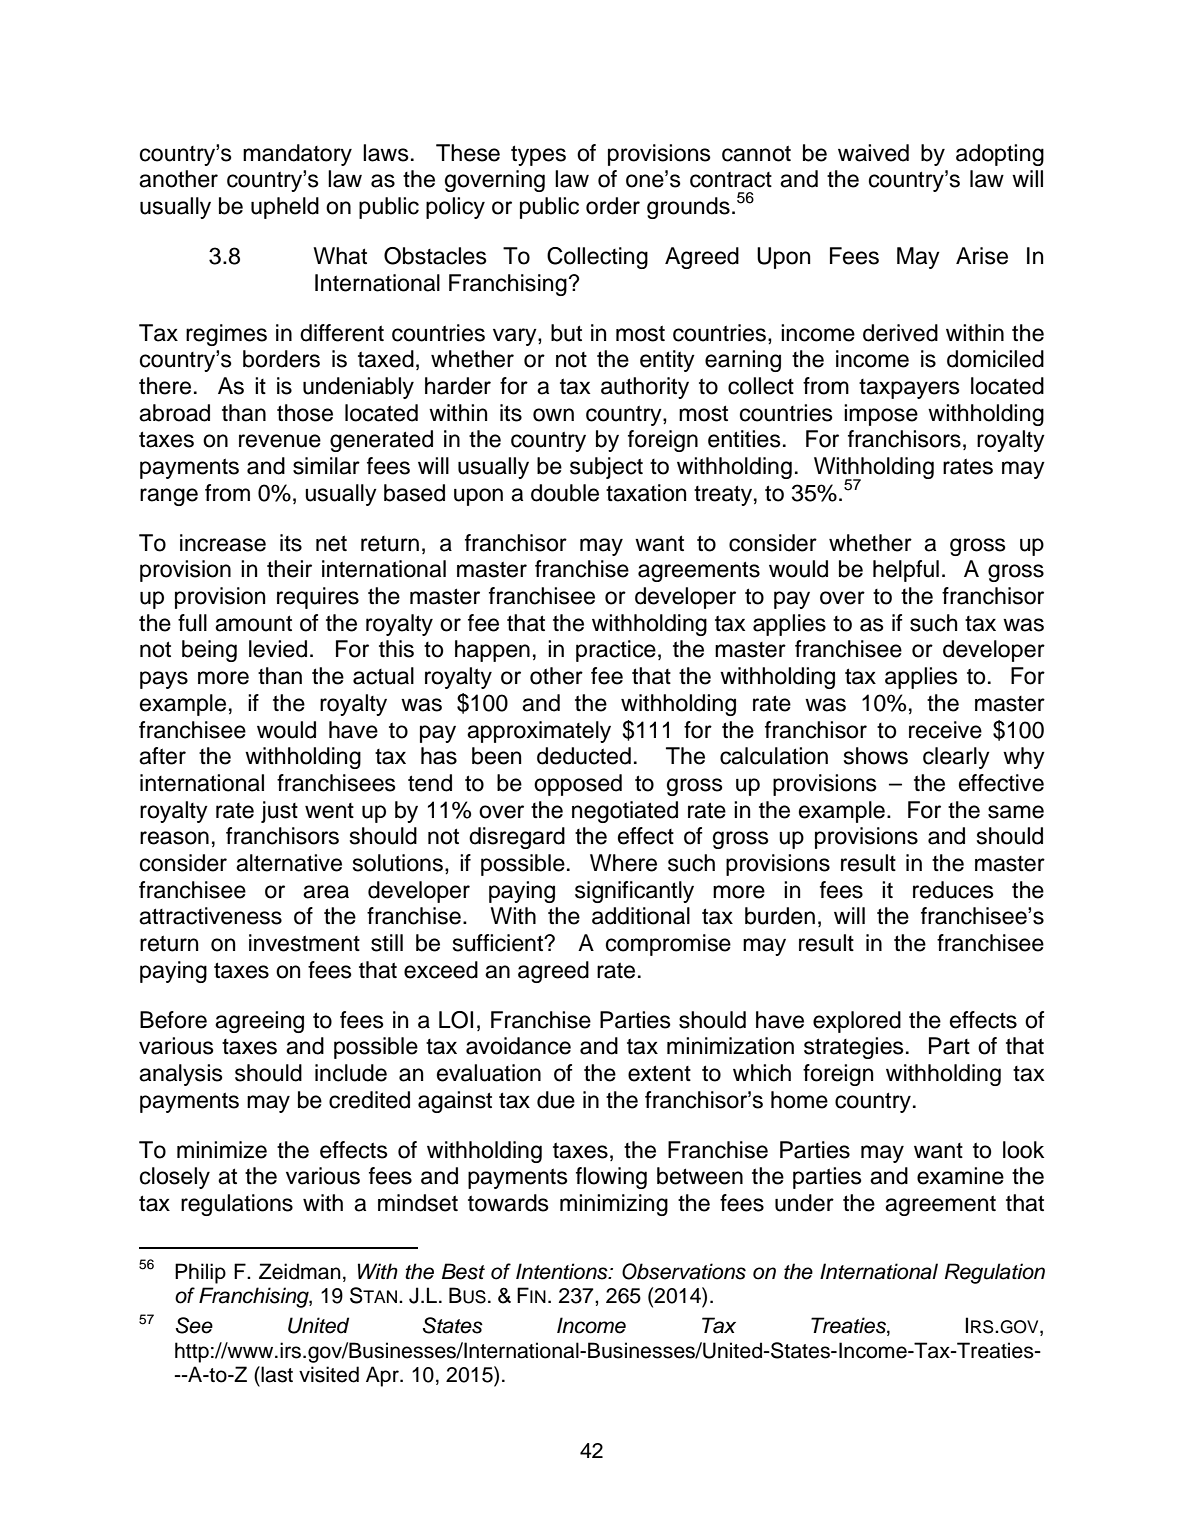 This document has height=1532, width=1184. I want to click on helpful, so click(906, 571).
